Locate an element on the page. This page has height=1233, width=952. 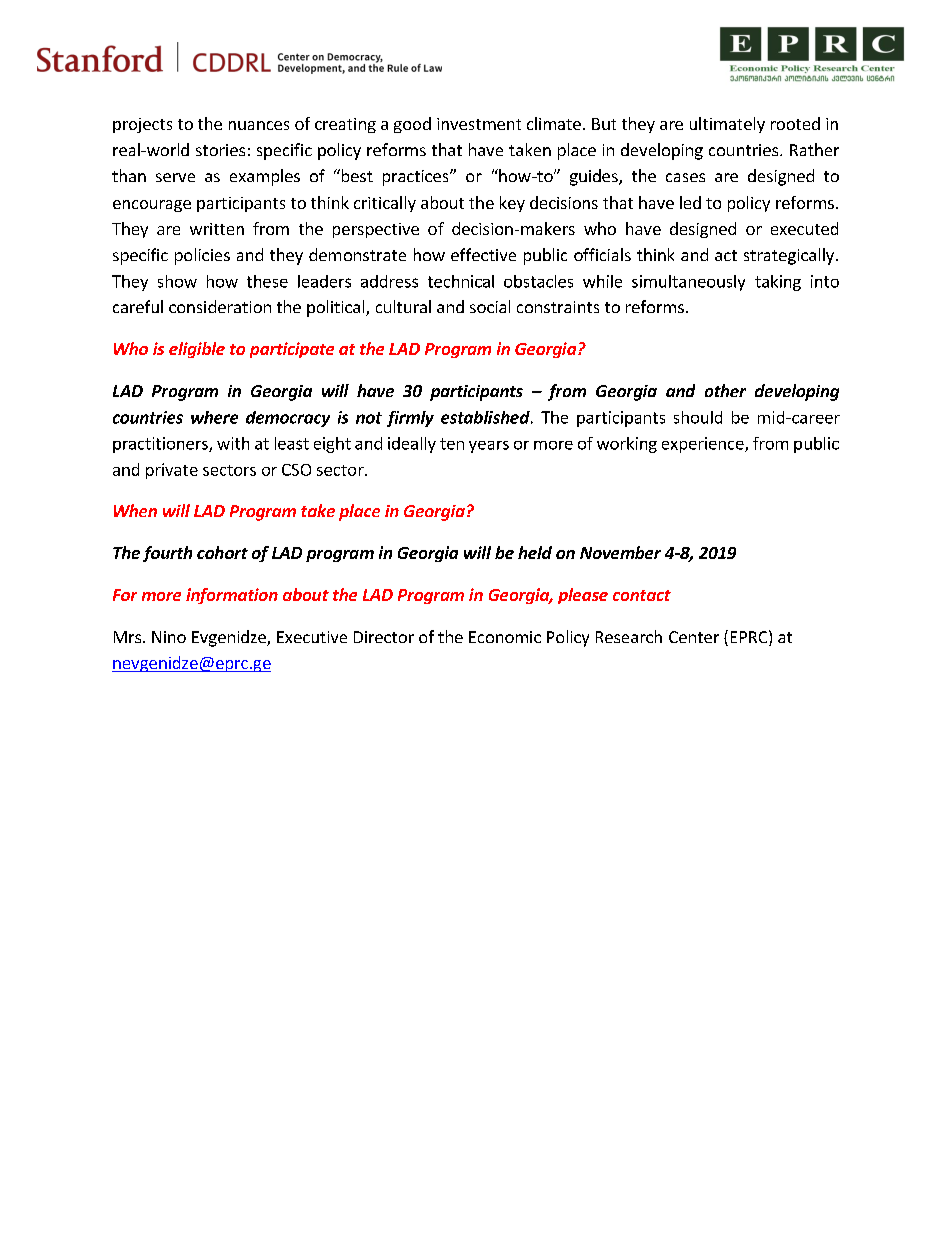
consideration is located at coordinates (220, 306).
